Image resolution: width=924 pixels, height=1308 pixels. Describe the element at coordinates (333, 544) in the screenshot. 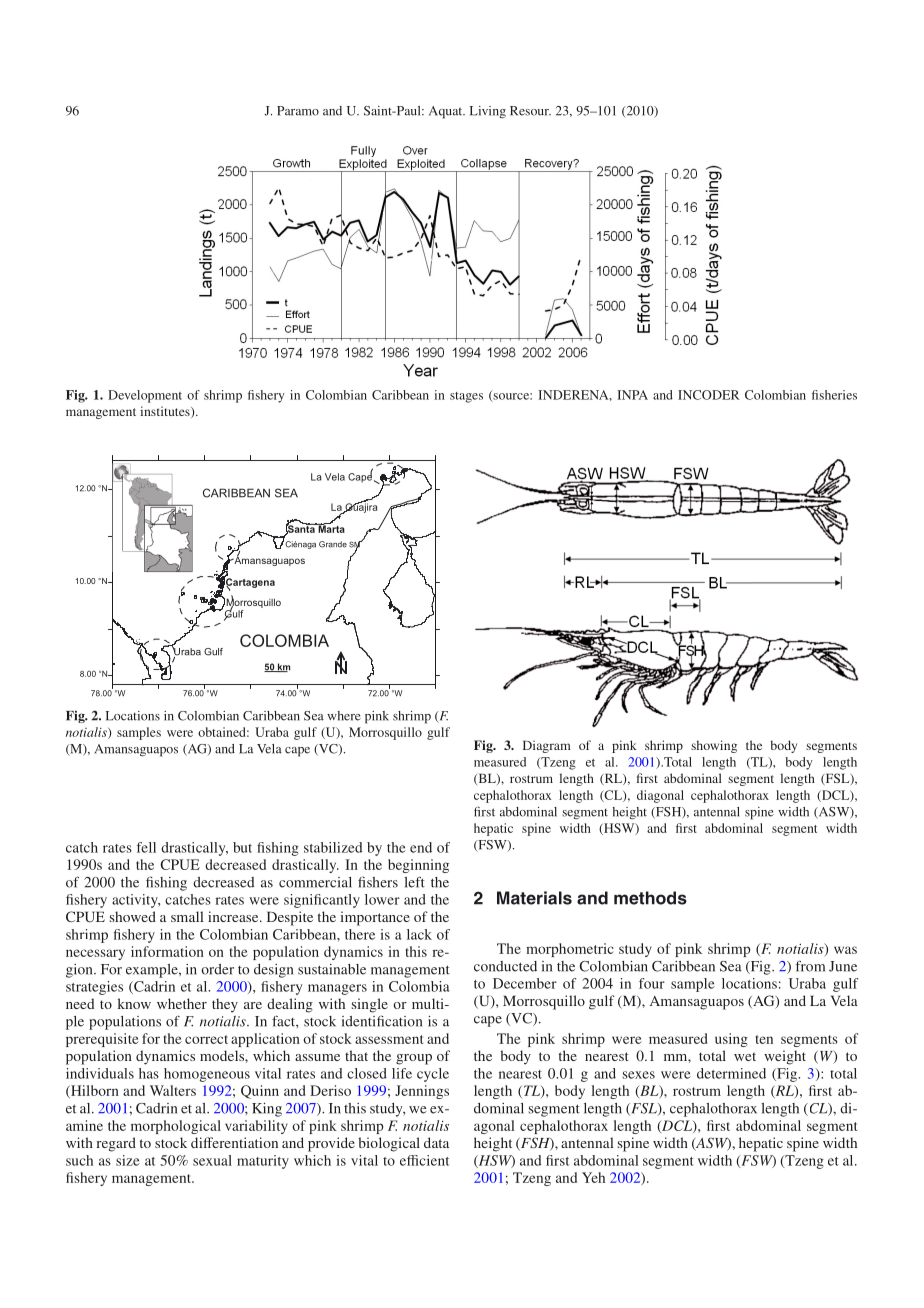

I see `Grande` at that location.
